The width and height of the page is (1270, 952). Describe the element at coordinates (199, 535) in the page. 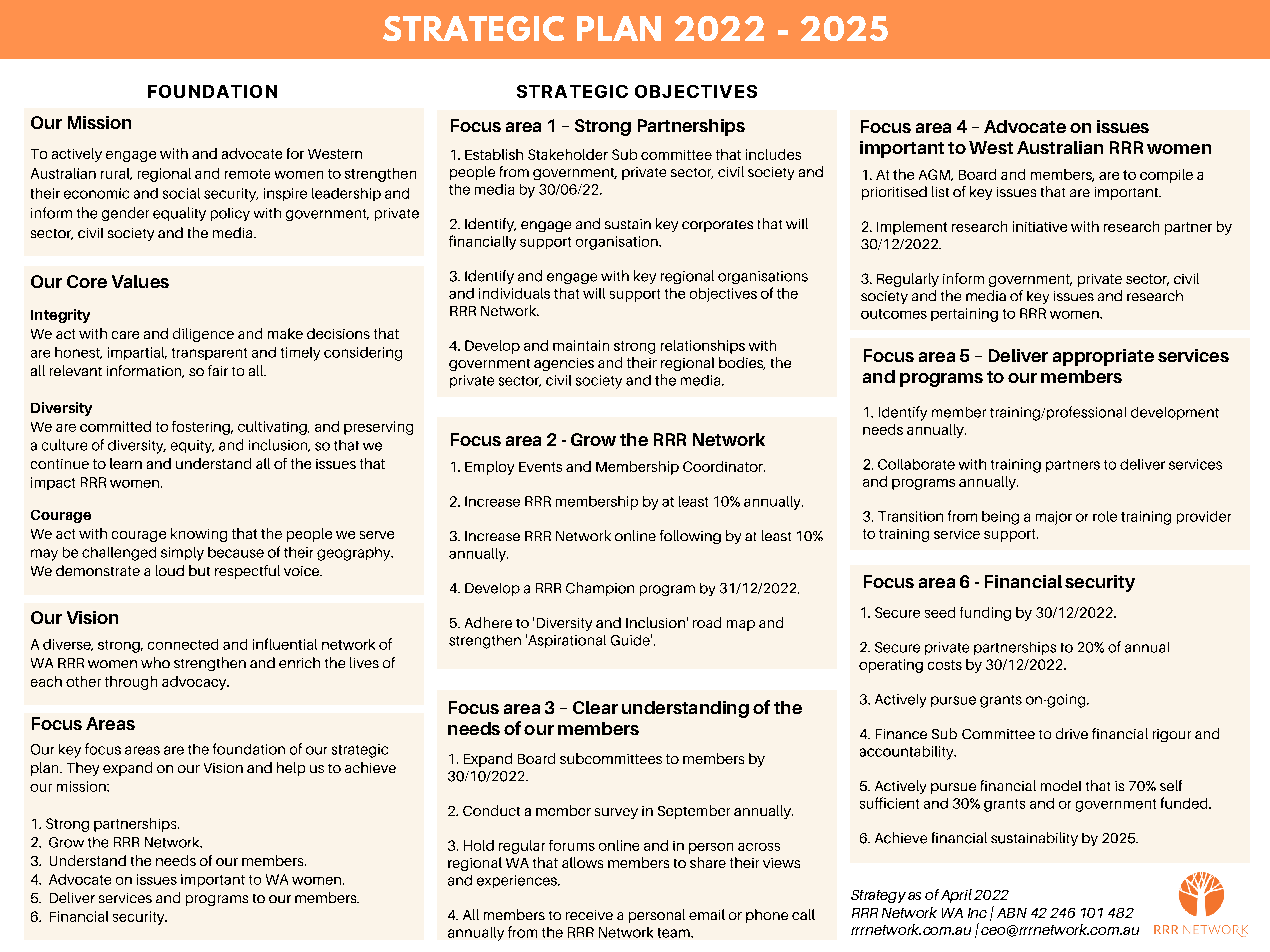

I see `knowing` at that location.
